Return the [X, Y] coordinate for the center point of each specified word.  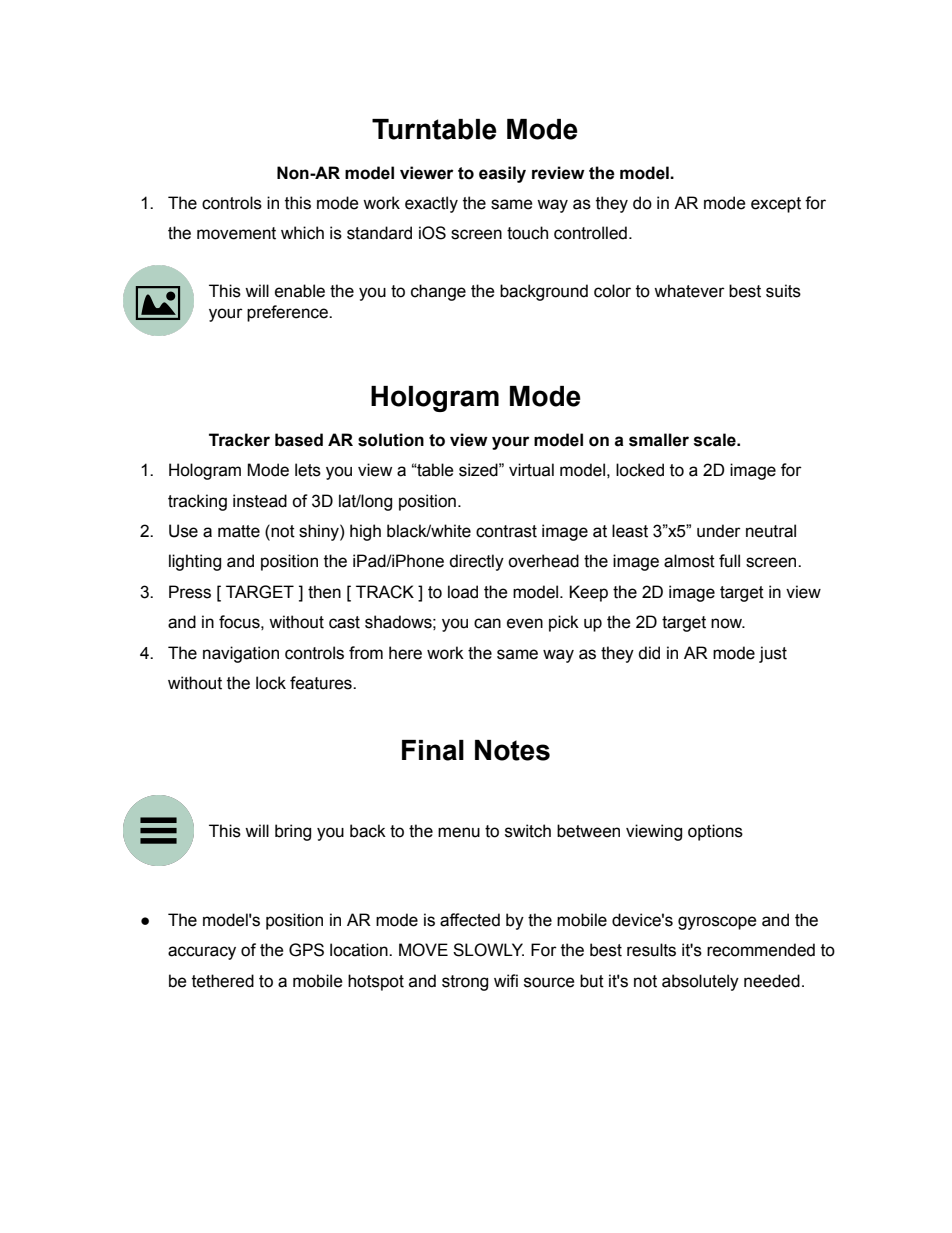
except [776, 205]
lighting [195, 562]
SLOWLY [488, 950]
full [729, 561]
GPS [306, 950]
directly [476, 562]
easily [502, 174]
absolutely [700, 982]
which [302, 233]
